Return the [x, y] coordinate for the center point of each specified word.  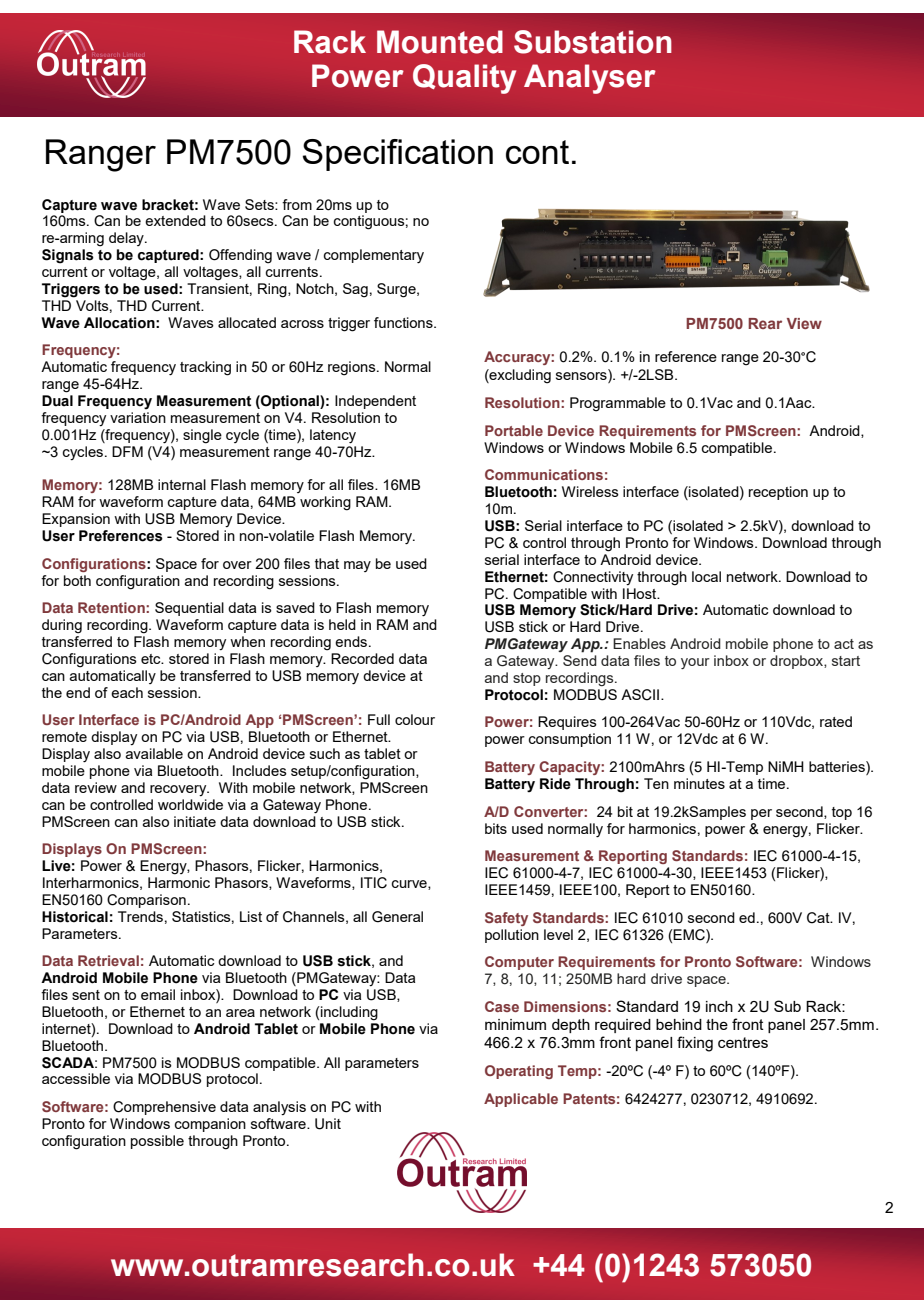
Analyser [590, 79]
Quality [464, 79]
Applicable [521, 1100]
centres [743, 1042]
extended [175, 220]
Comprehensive [164, 1108]
